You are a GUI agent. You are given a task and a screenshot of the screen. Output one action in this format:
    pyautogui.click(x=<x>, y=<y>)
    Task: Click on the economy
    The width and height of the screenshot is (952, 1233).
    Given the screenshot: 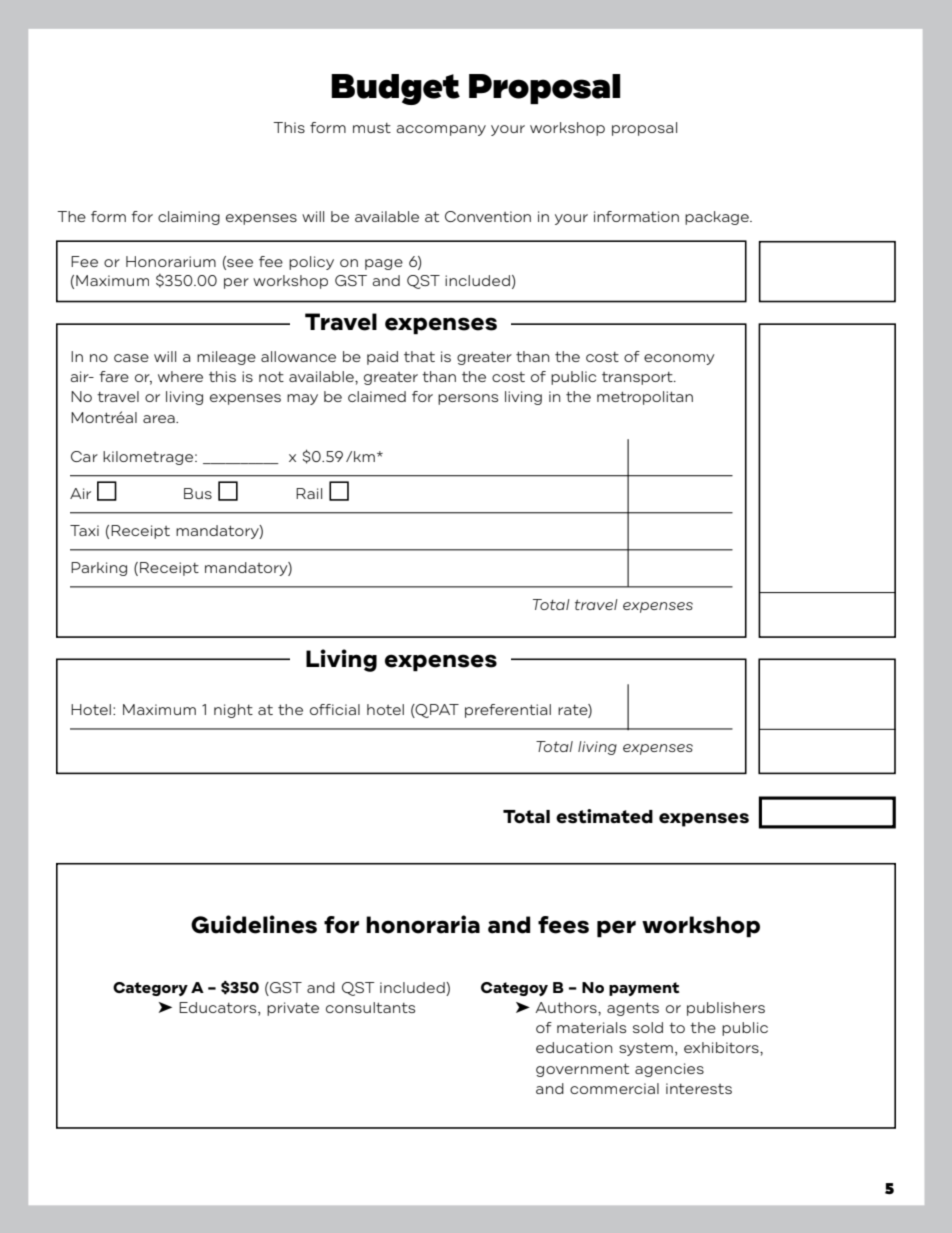 What is the action you would take?
    pyautogui.click(x=679, y=359)
